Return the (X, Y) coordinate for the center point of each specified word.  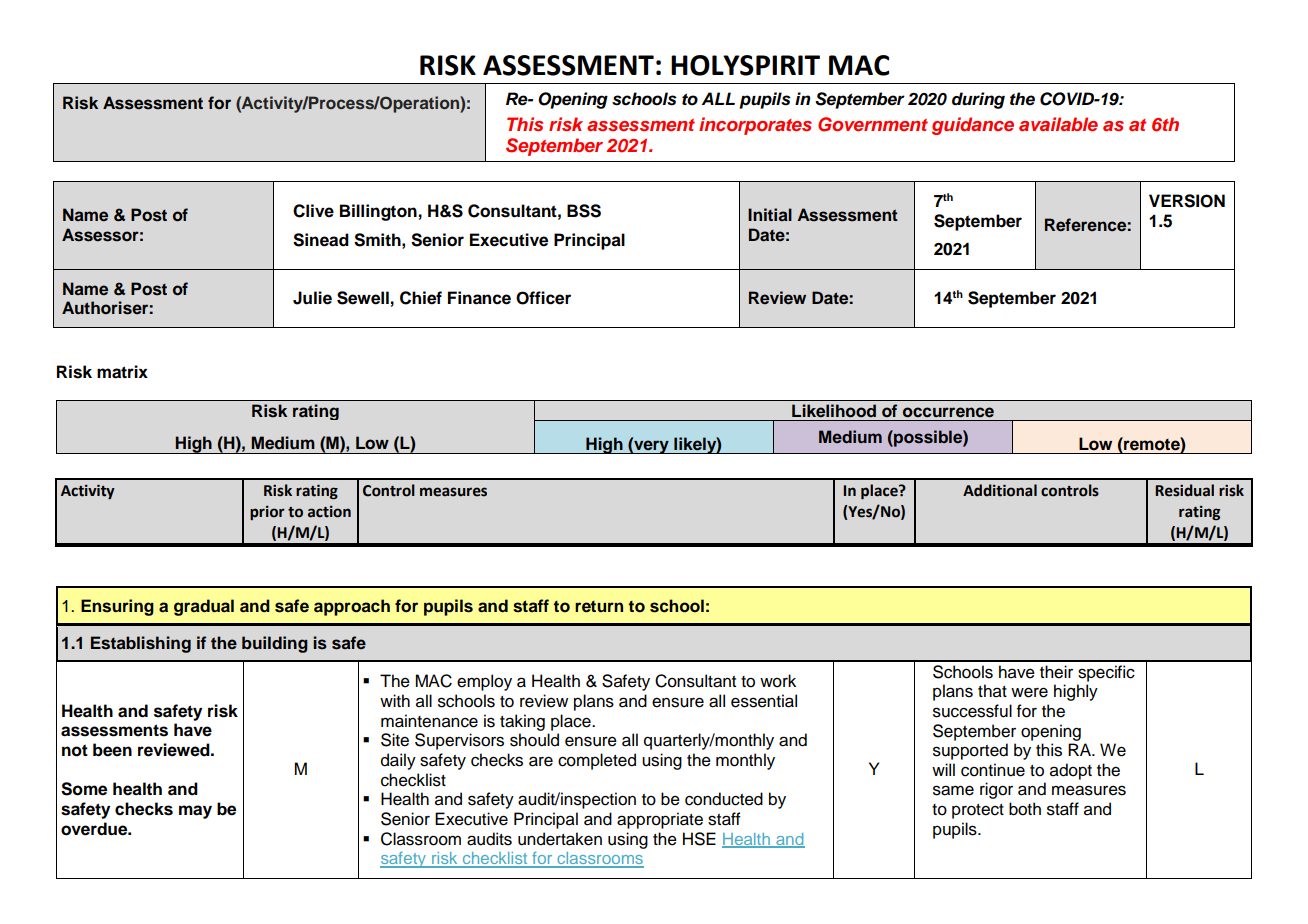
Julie (312, 298)
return (599, 607)
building (275, 644)
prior (267, 513)
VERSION (1187, 201)
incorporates (755, 126)
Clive (313, 211)
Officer (543, 298)
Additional (1000, 490)
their (1056, 672)
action (329, 512)
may (195, 812)
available (1058, 124)
